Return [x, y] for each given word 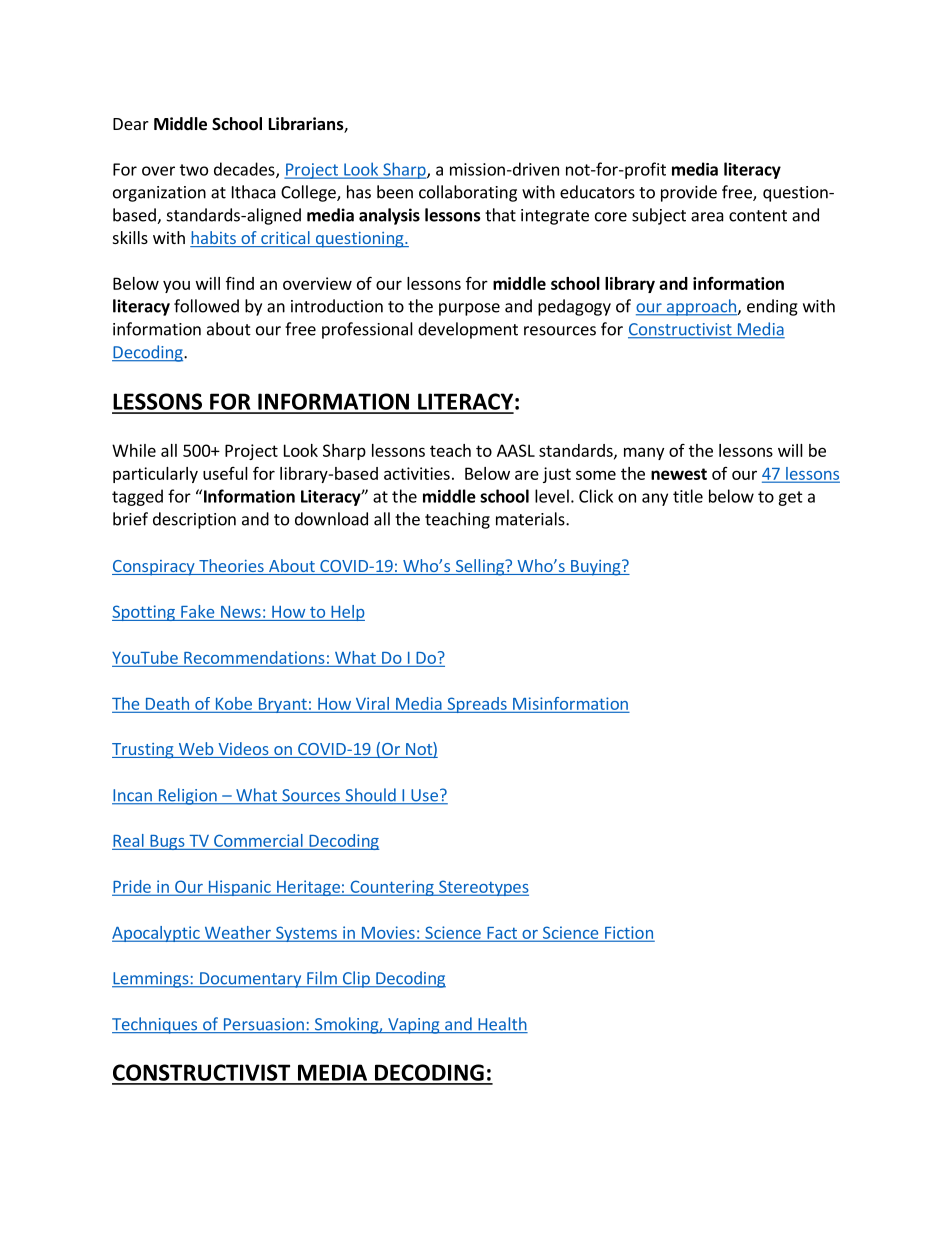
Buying [596, 568]
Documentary [250, 980]
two [194, 170]
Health [502, 1025]
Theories [231, 567]
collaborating [468, 193]
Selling [479, 567]
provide [689, 193]
